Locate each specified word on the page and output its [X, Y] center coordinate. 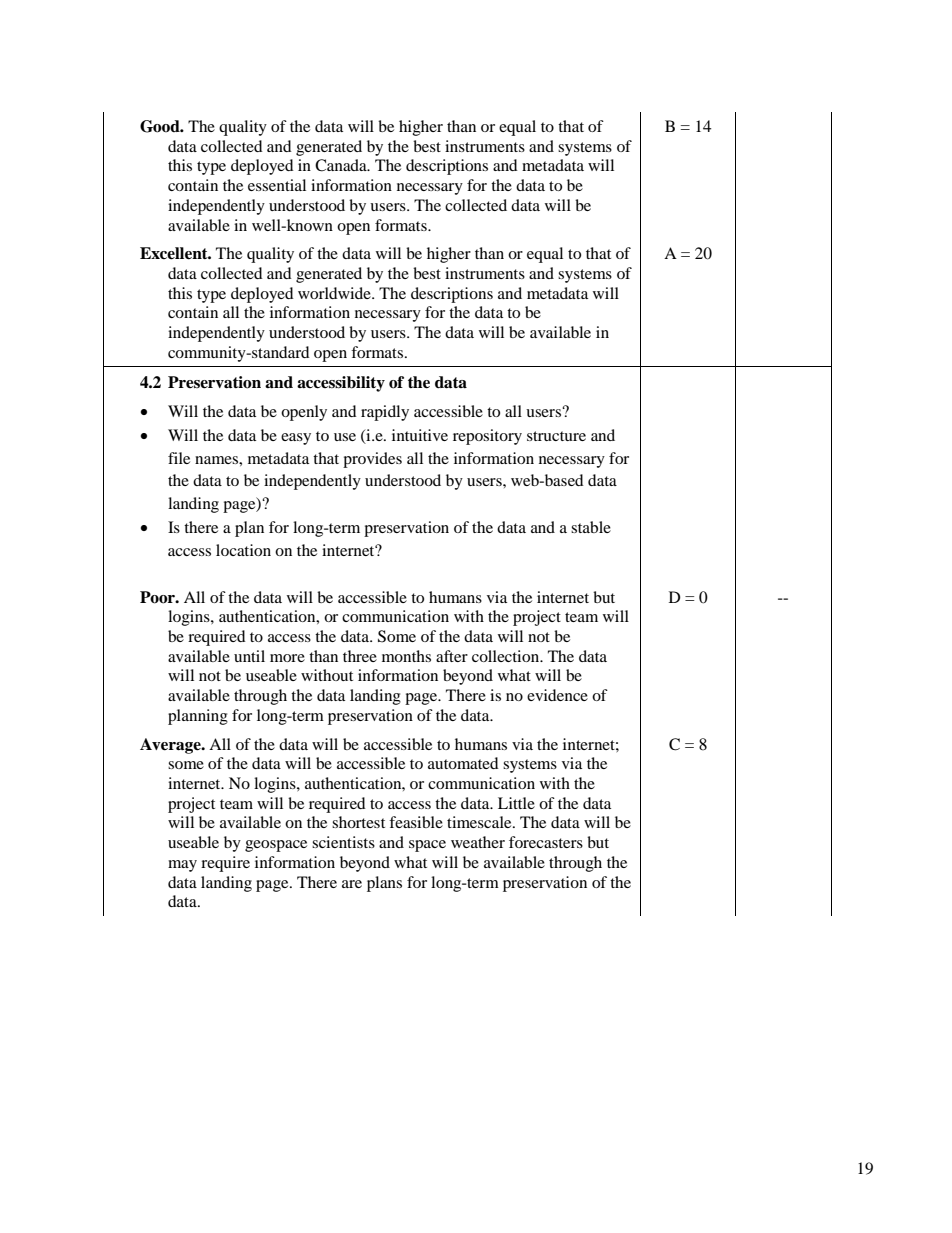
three [360, 656]
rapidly [385, 413]
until [249, 656]
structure [556, 436]
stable [591, 527]
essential [277, 185]
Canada [342, 165]
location [243, 550]
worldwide [335, 293]
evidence [557, 695]
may [182, 866]
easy [296, 439]
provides [372, 460]
